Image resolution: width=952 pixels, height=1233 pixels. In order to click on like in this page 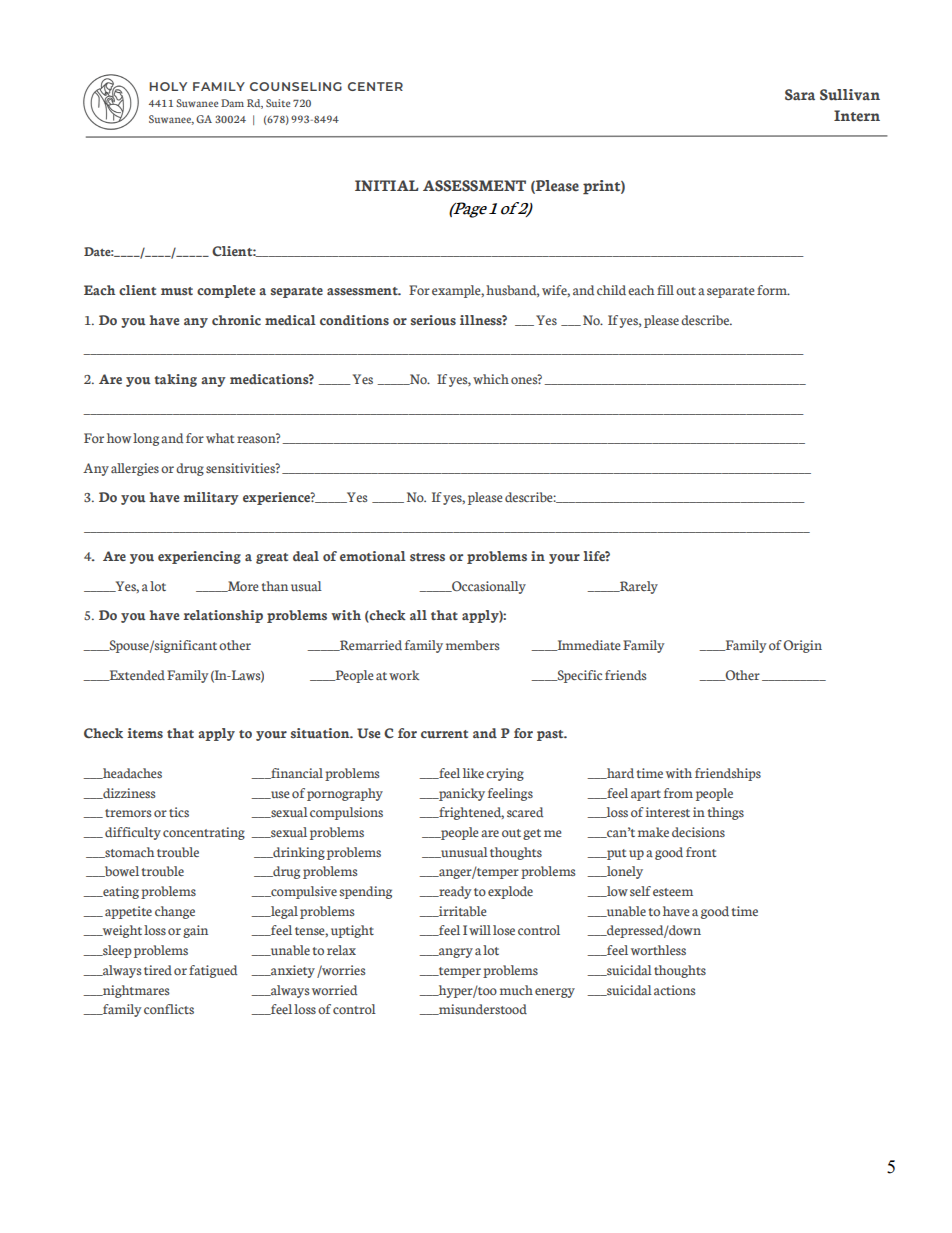, I will do `click(473, 773)`.
